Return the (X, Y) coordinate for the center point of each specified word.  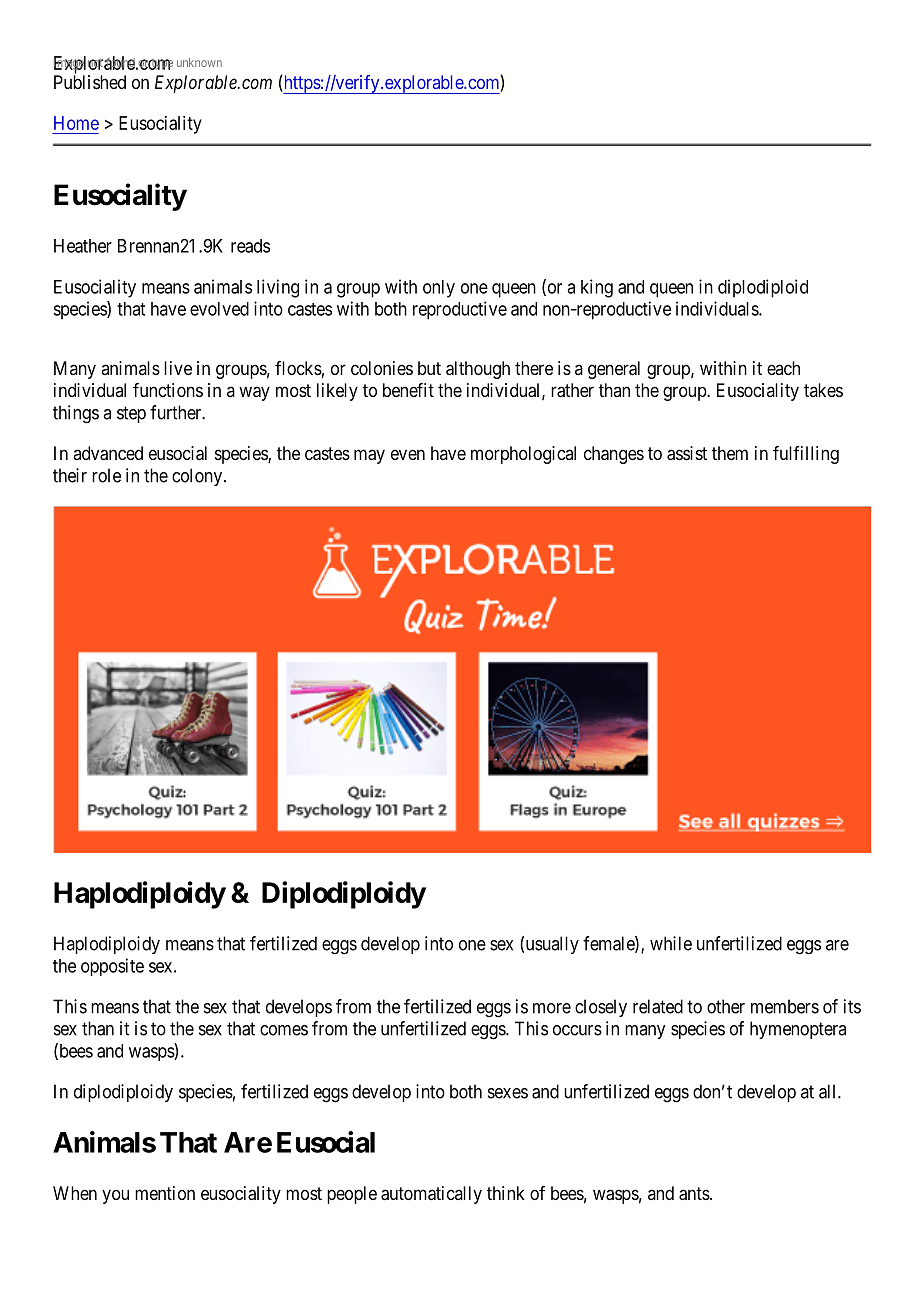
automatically (431, 1195)
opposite (112, 967)
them (730, 453)
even (408, 454)
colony (197, 477)
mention (165, 1193)
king (597, 288)
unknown (199, 62)
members (785, 1006)
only (439, 289)
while (671, 943)
